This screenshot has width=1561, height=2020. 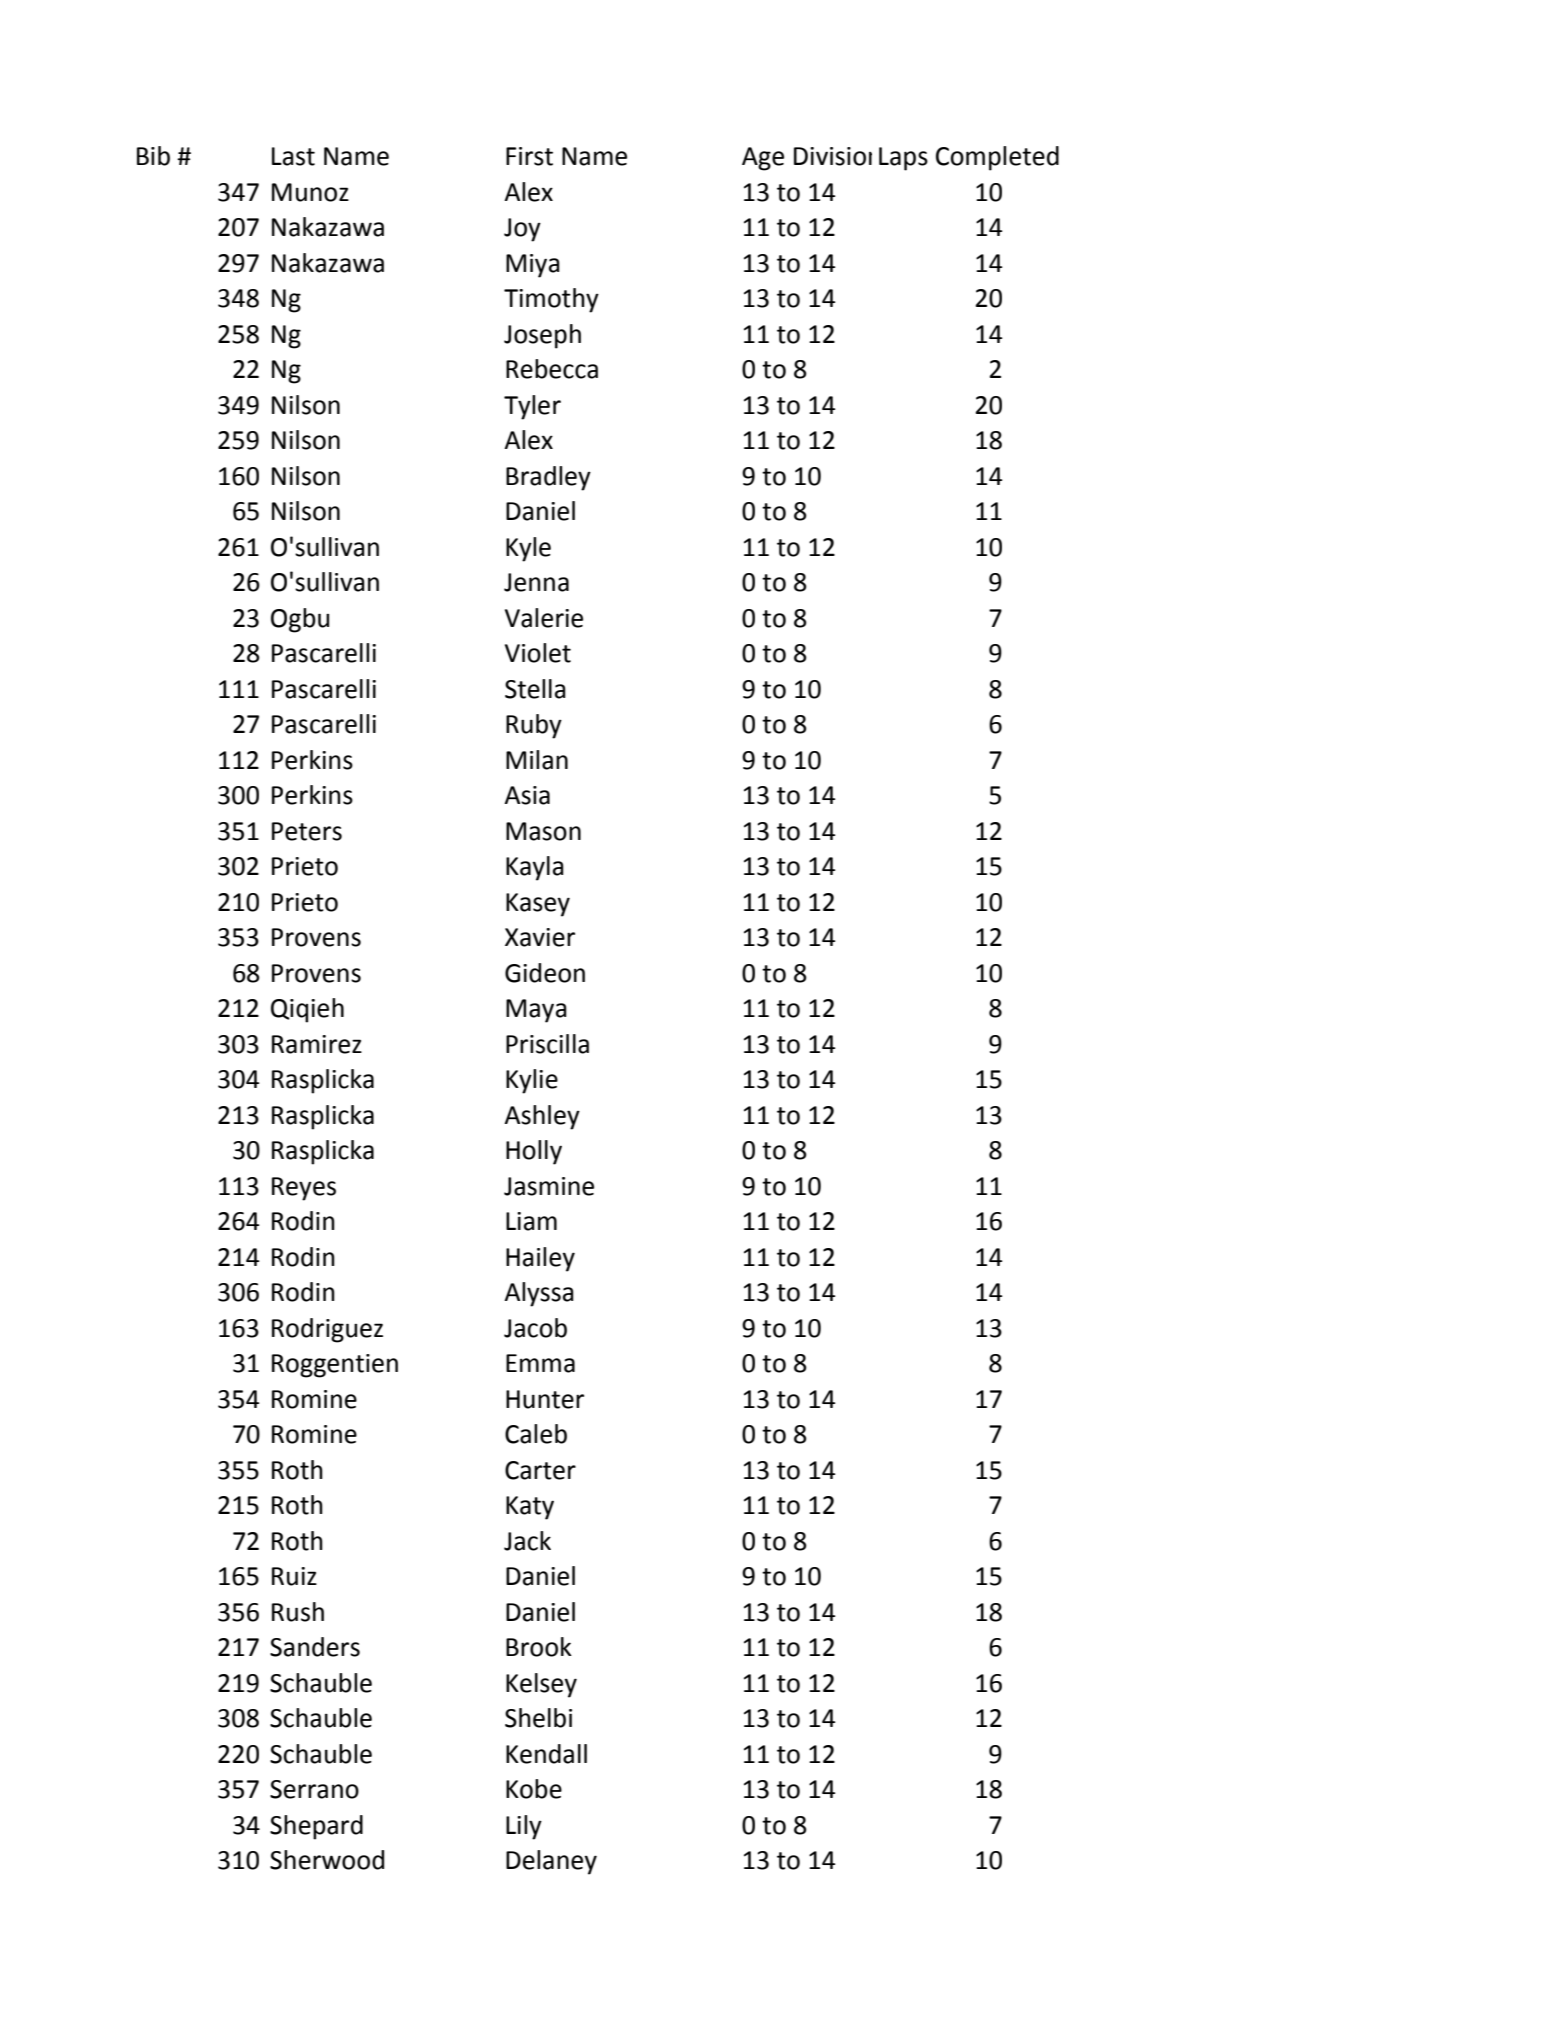 I want to click on Miya, so click(x=533, y=266).
